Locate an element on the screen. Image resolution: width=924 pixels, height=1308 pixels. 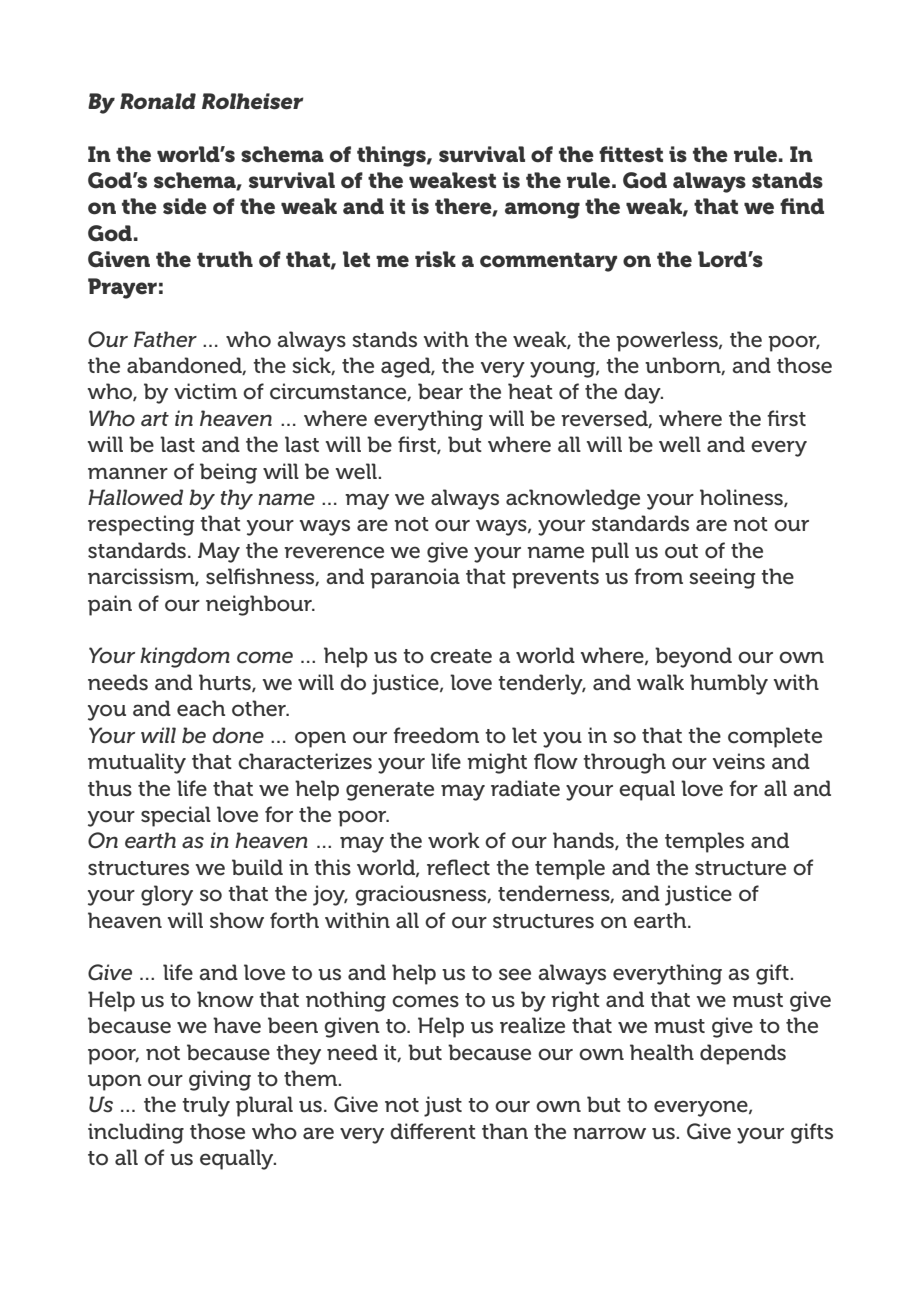
Ronald is located at coordinates (158, 101).
